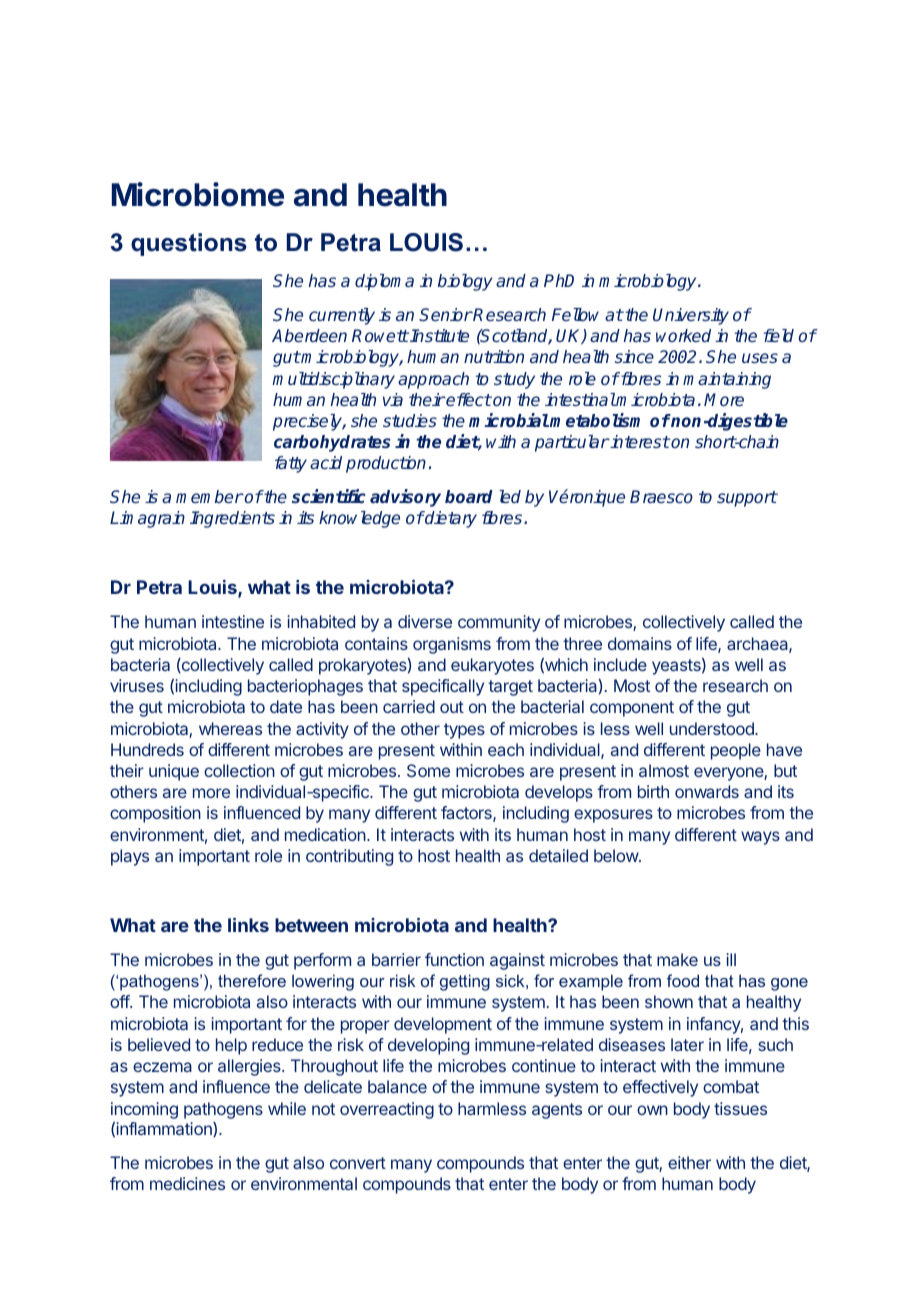 This page has height=1308, width=924. I want to click on domains, so click(640, 643).
